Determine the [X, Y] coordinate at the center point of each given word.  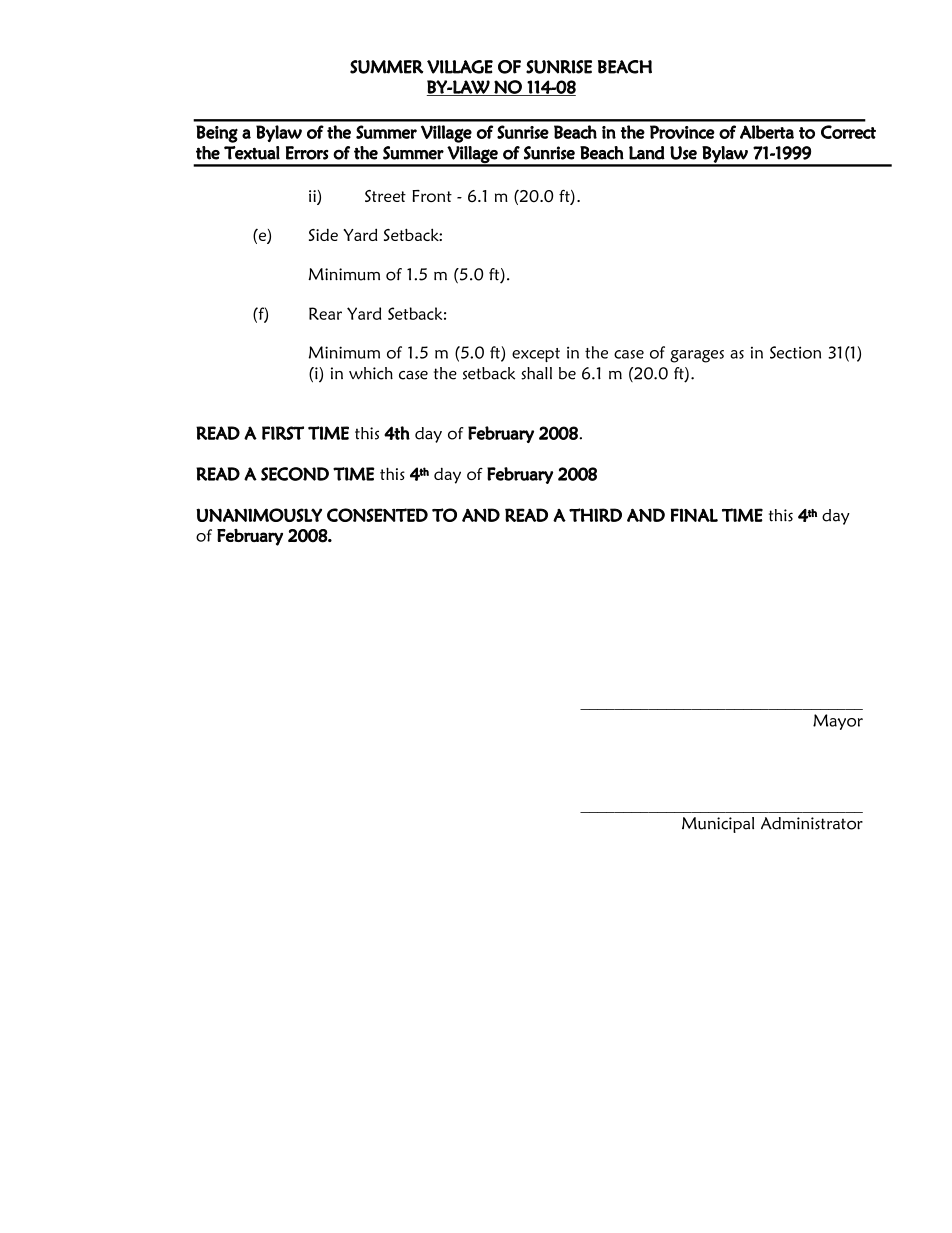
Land [647, 153]
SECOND [295, 474]
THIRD [595, 515]
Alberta [767, 132]
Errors [307, 153]
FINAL [694, 515]
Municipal [718, 825]
